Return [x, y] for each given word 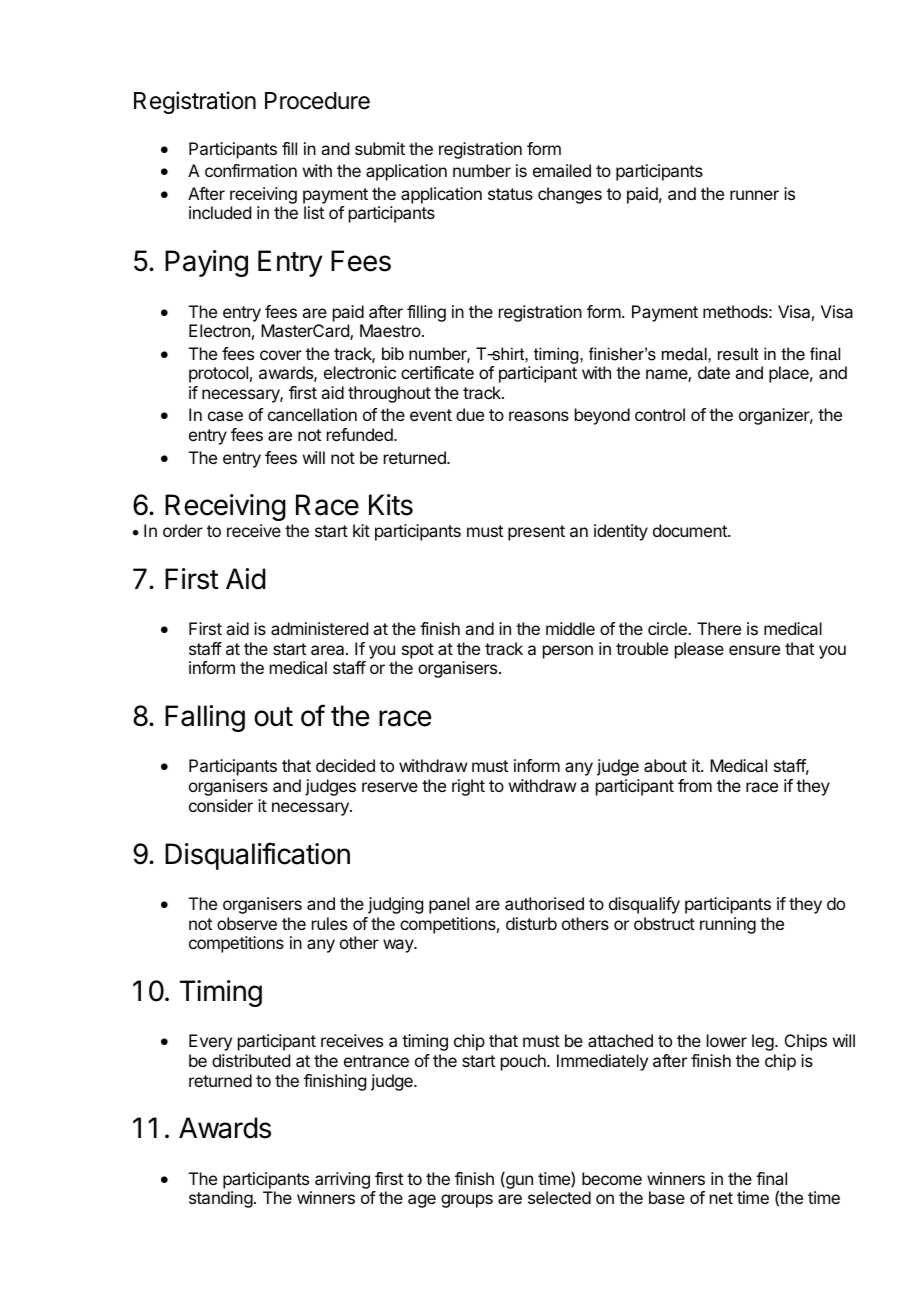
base [667, 1197]
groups [467, 1201]
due [470, 414]
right [468, 787]
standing [221, 1199]
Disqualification [257, 856]
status [510, 194]
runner [754, 195]
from [695, 785]
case [225, 416]
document [691, 530]
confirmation [251, 170]
